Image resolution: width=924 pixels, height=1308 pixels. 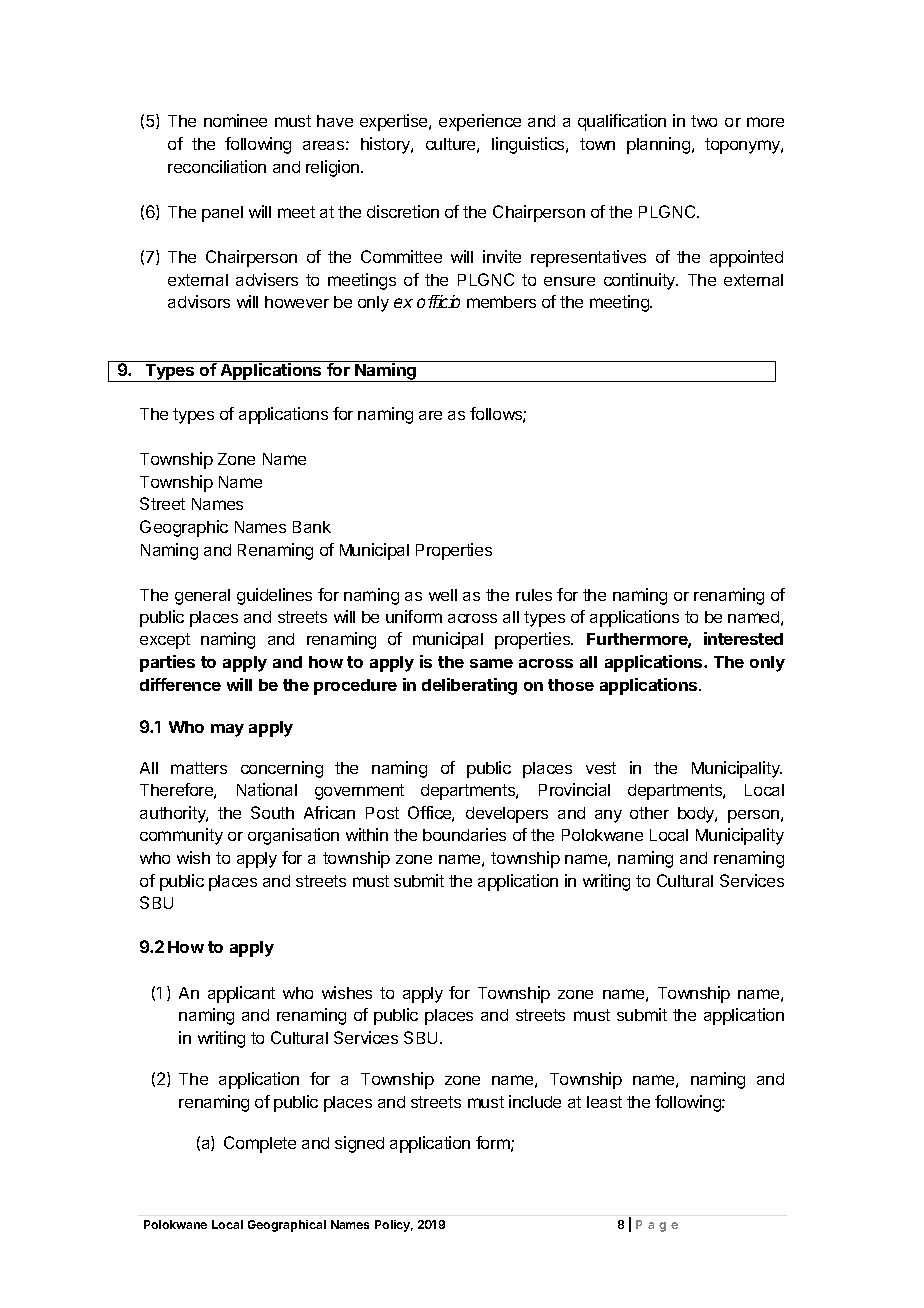 I want to click on reconciliation, so click(x=217, y=166).
